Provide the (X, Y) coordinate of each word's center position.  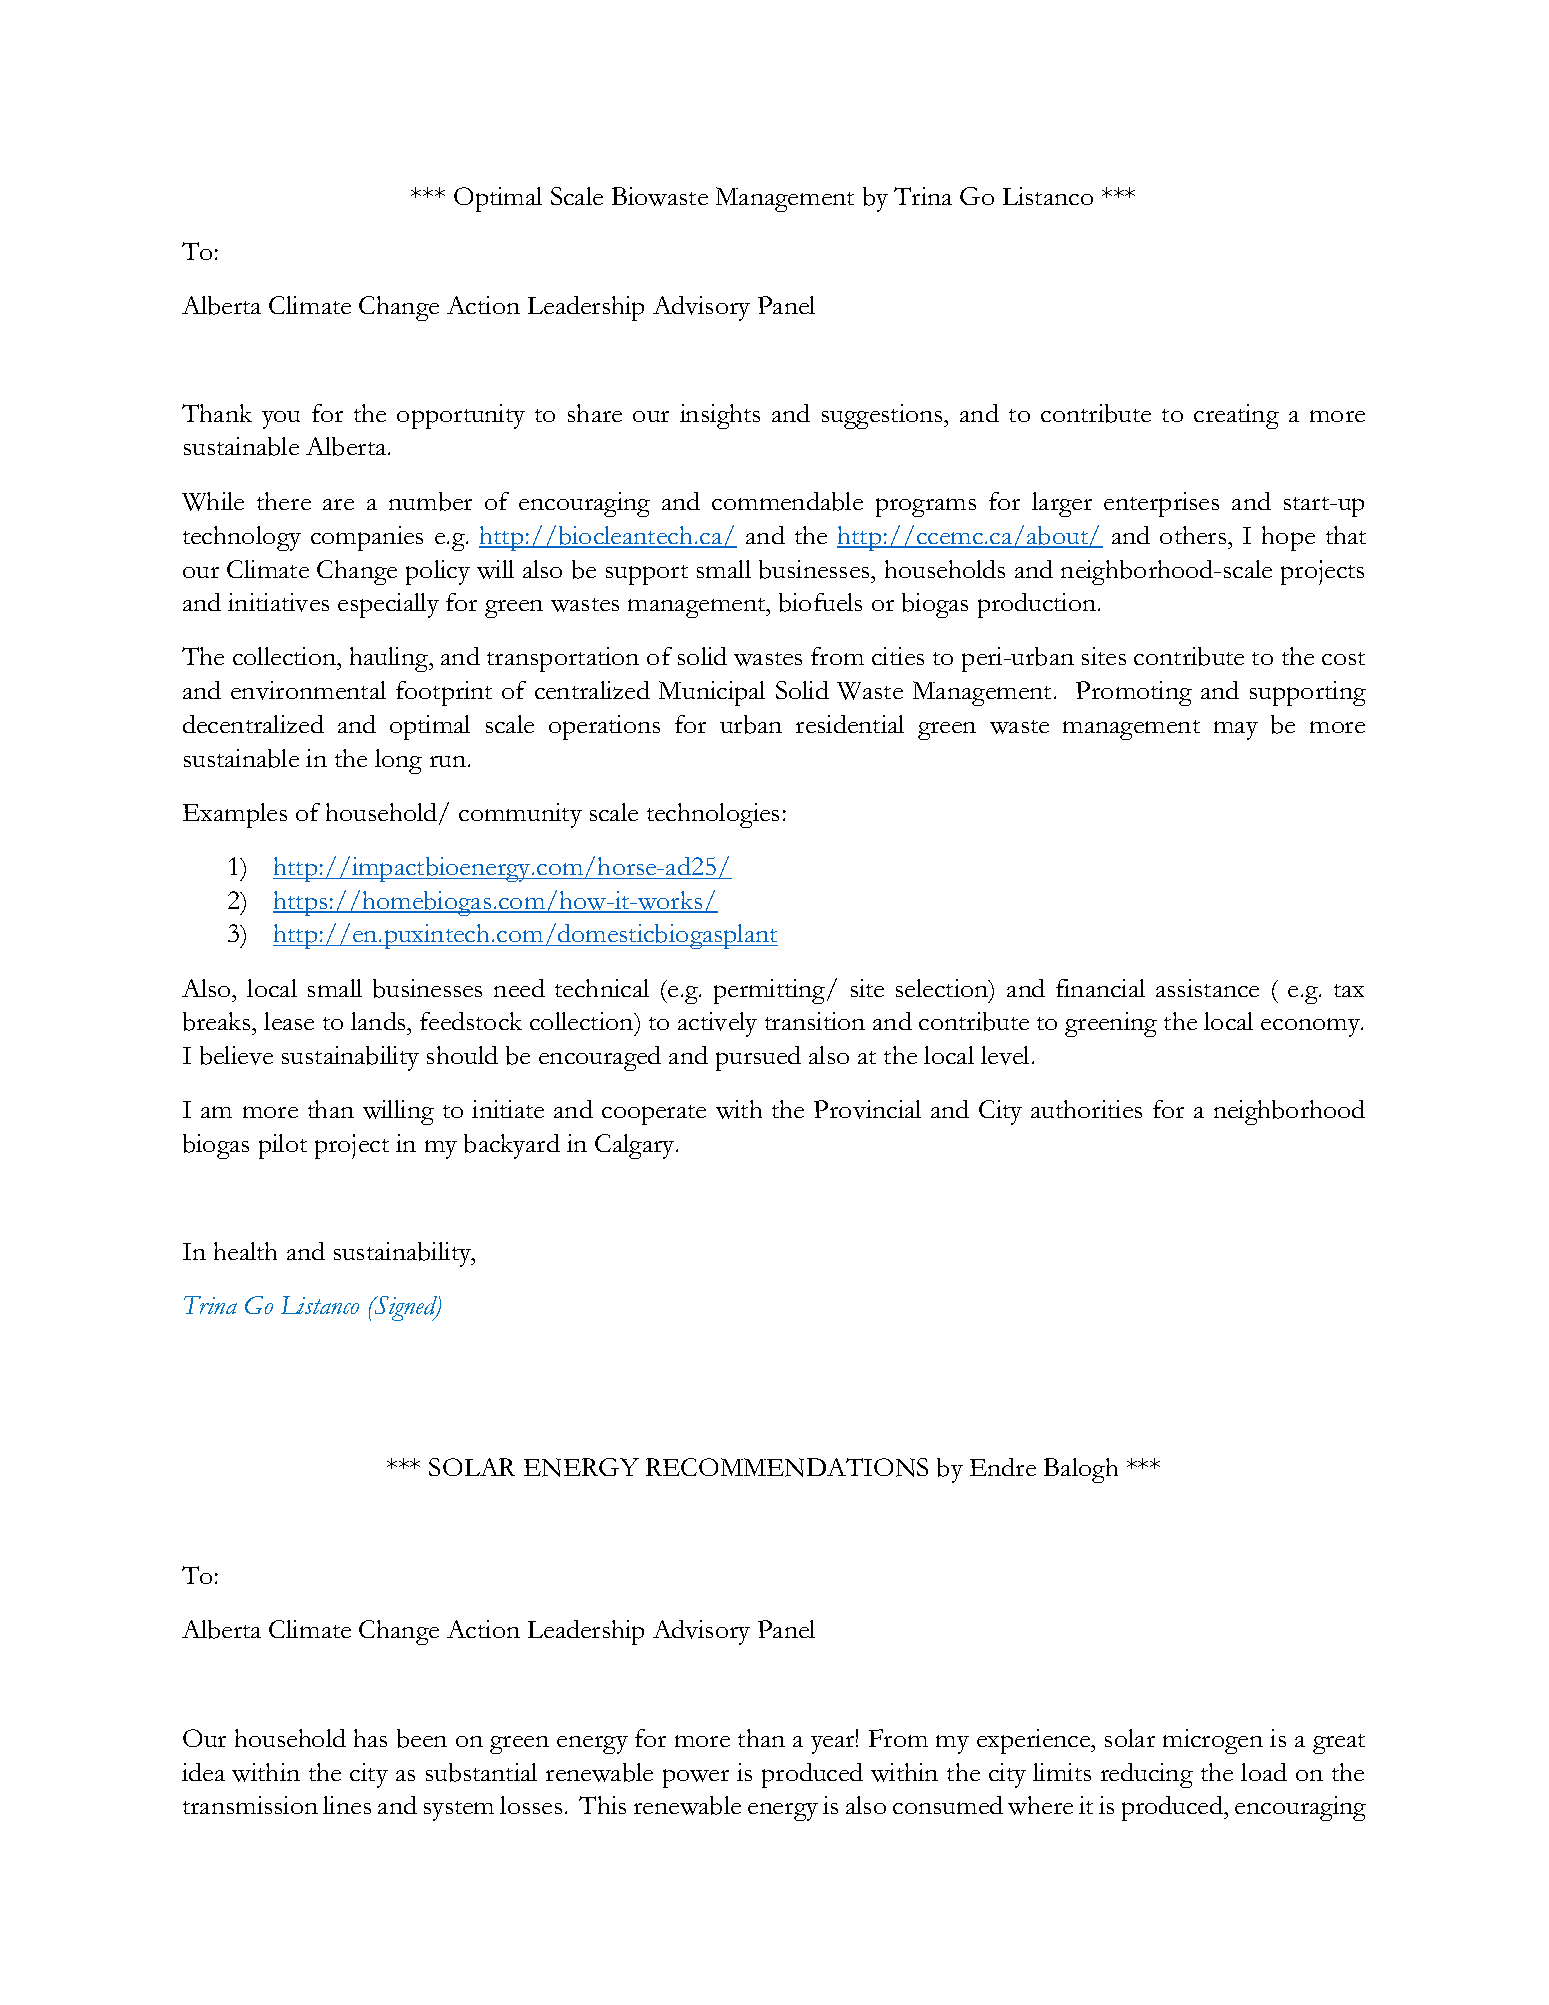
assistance (1207, 988)
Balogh (1081, 1470)
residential (850, 724)
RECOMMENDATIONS (787, 1467)
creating (1236, 416)
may (1236, 730)
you (281, 420)
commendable (787, 501)
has (370, 1738)
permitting (771, 991)
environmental (308, 690)
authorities (1086, 1109)
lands (379, 1021)
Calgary (636, 1146)
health (245, 1251)
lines (347, 1805)
